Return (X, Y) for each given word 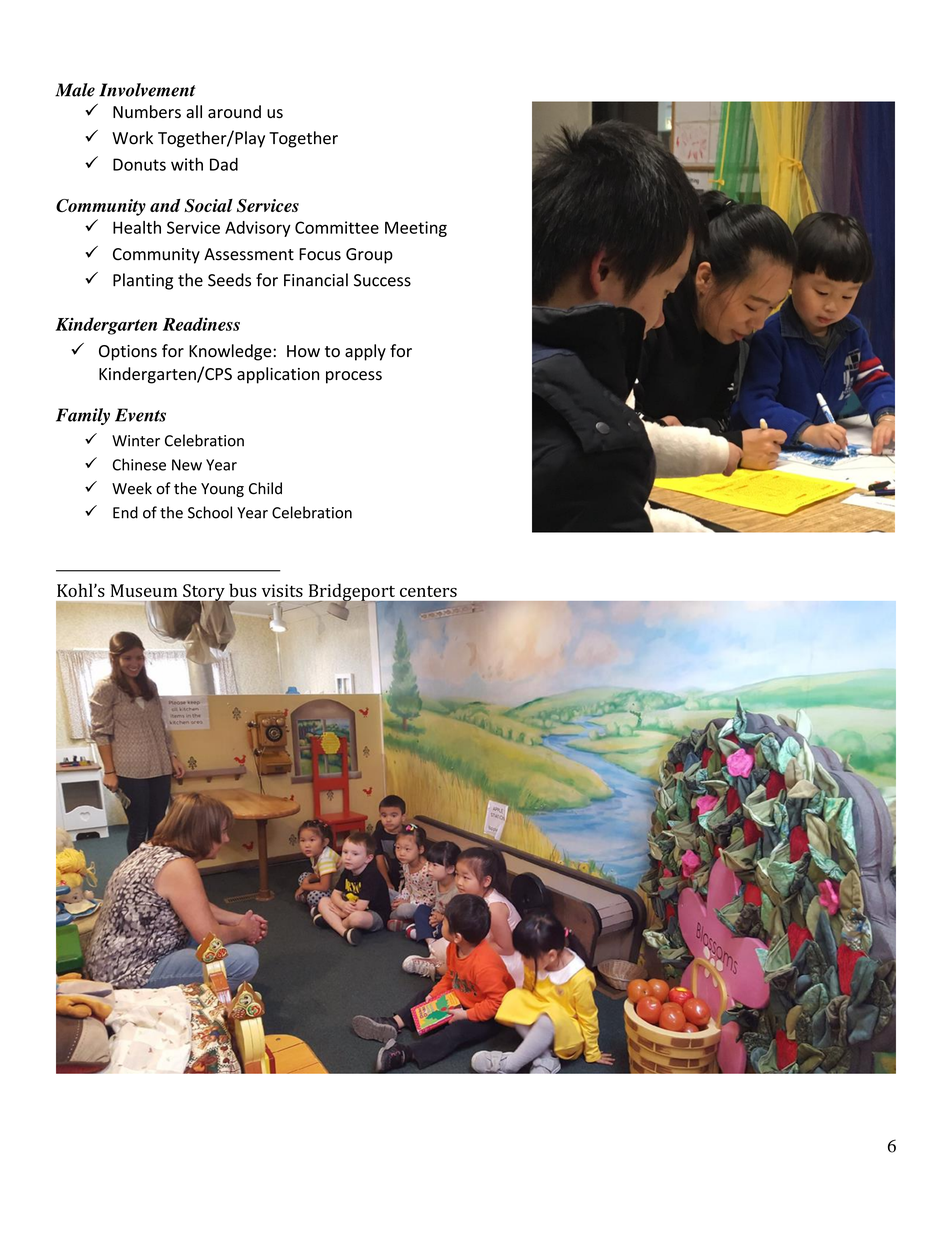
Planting (143, 281)
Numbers (147, 112)
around (234, 111)
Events (140, 415)
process (354, 377)
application (278, 375)
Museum (144, 590)
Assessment (249, 254)
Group (369, 256)
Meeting (416, 229)
